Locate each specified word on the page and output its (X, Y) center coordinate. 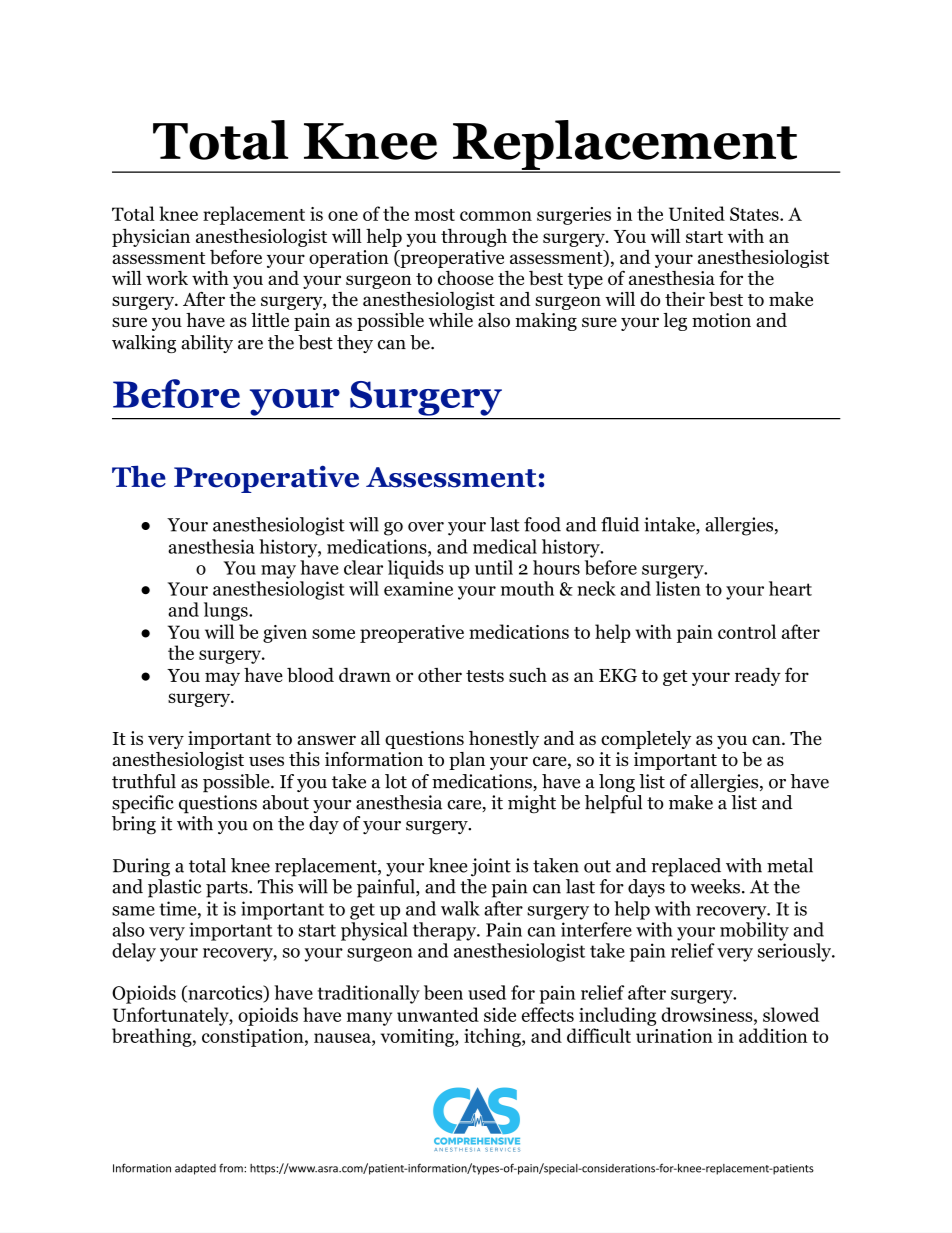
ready (758, 676)
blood (310, 674)
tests (485, 676)
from (232, 1168)
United (697, 213)
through (474, 237)
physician (151, 237)
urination (674, 1036)
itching (493, 1037)
